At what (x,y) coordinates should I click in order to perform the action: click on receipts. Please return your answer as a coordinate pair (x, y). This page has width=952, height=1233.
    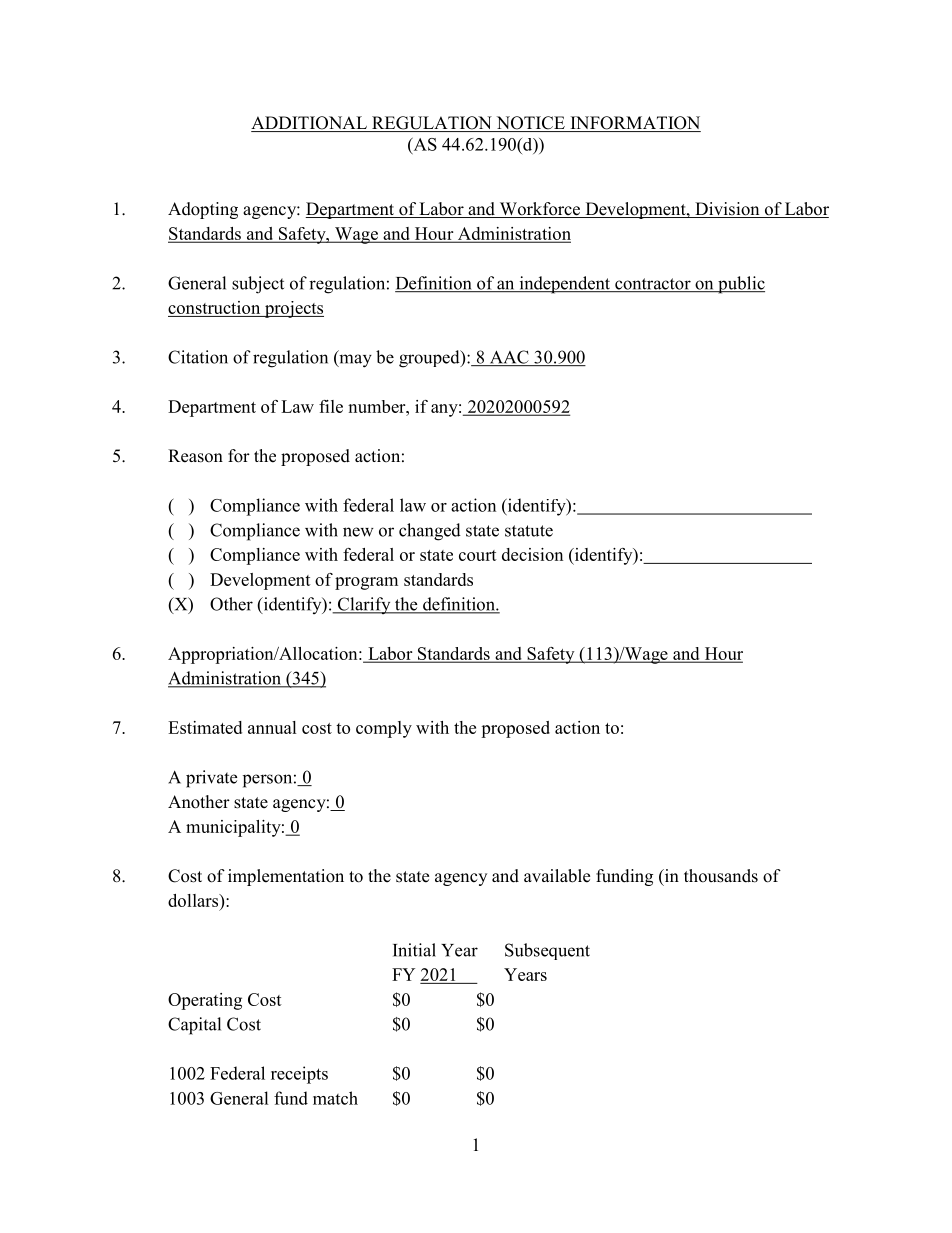
    Looking at the image, I should click on (299, 1075).
